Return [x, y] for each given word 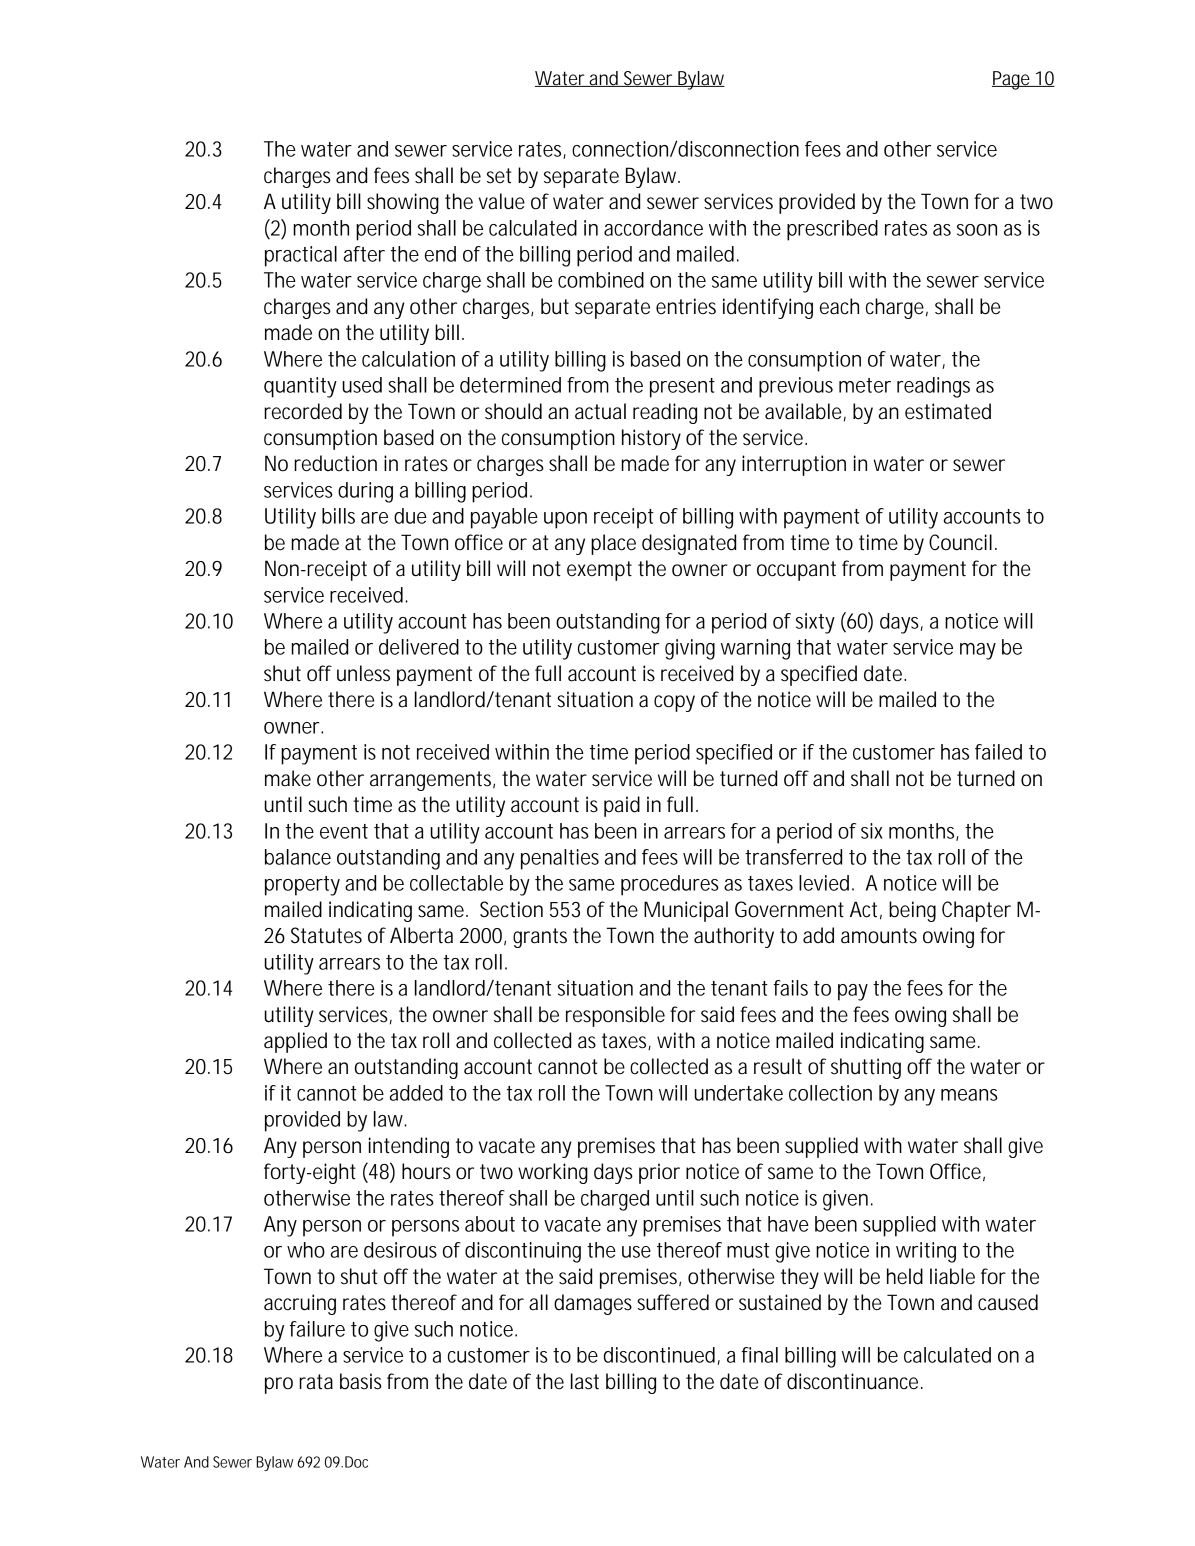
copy [674, 703]
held [905, 1276]
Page [1013, 80]
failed [998, 752]
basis [361, 1381]
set [499, 176]
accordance [653, 228]
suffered [673, 1302]
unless [363, 673]
